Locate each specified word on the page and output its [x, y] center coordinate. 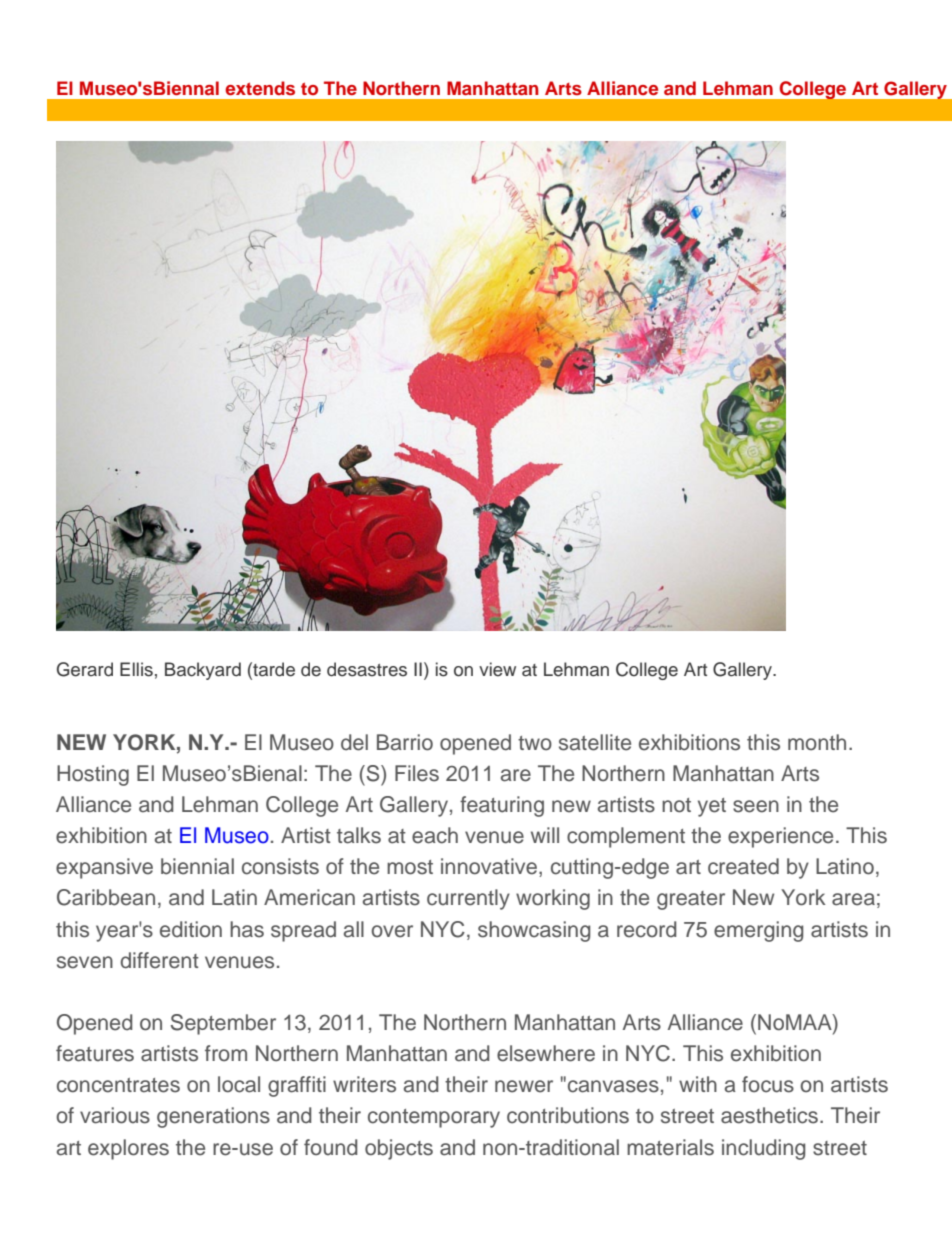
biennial [197, 866]
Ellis [136, 669]
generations [213, 1117]
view [497, 669]
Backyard [203, 671]
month [817, 742]
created [743, 866]
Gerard [85, 669]
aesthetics [769, 1115]
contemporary [434, 1118]
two [535, 743]
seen [756, 806]
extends [260, 88]
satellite [595, 742]
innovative [489, 866]
